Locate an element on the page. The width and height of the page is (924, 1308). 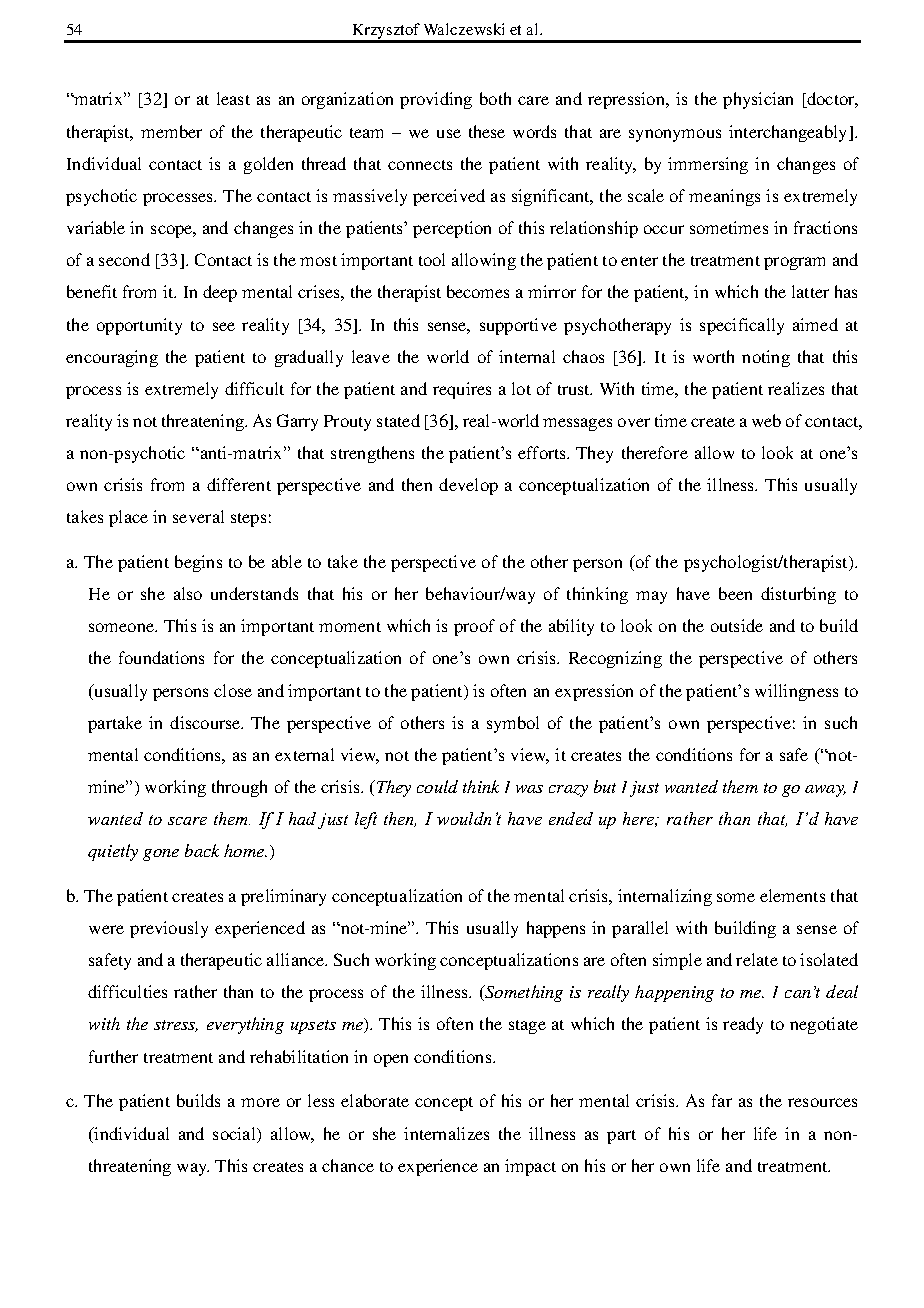
supportive is located at coordinates (518, 326).
